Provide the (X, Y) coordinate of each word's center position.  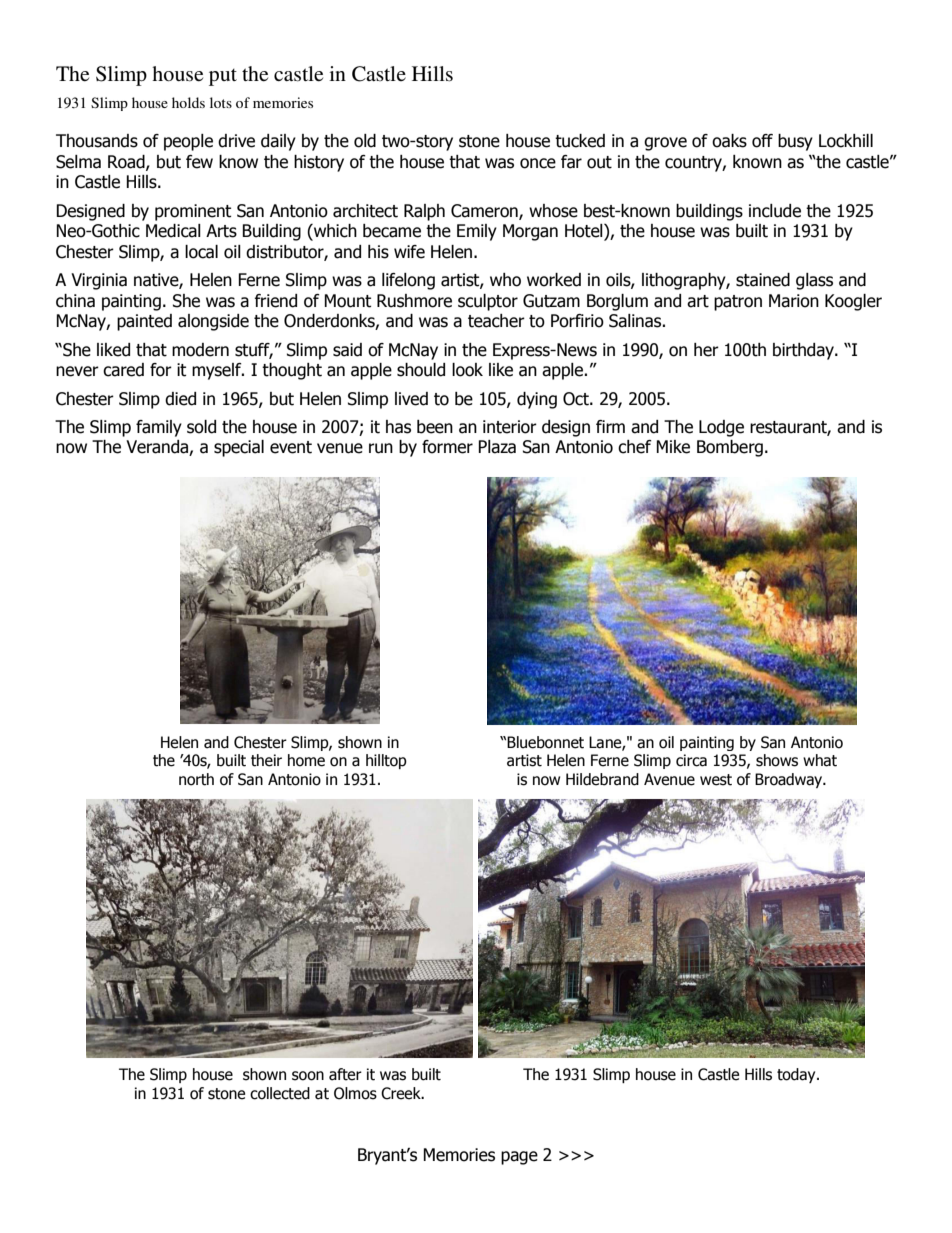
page (519, 1158)
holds (188, 102)
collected (280, 1093)
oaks (729, 141)
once (538, 163)
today (797, 1075)
